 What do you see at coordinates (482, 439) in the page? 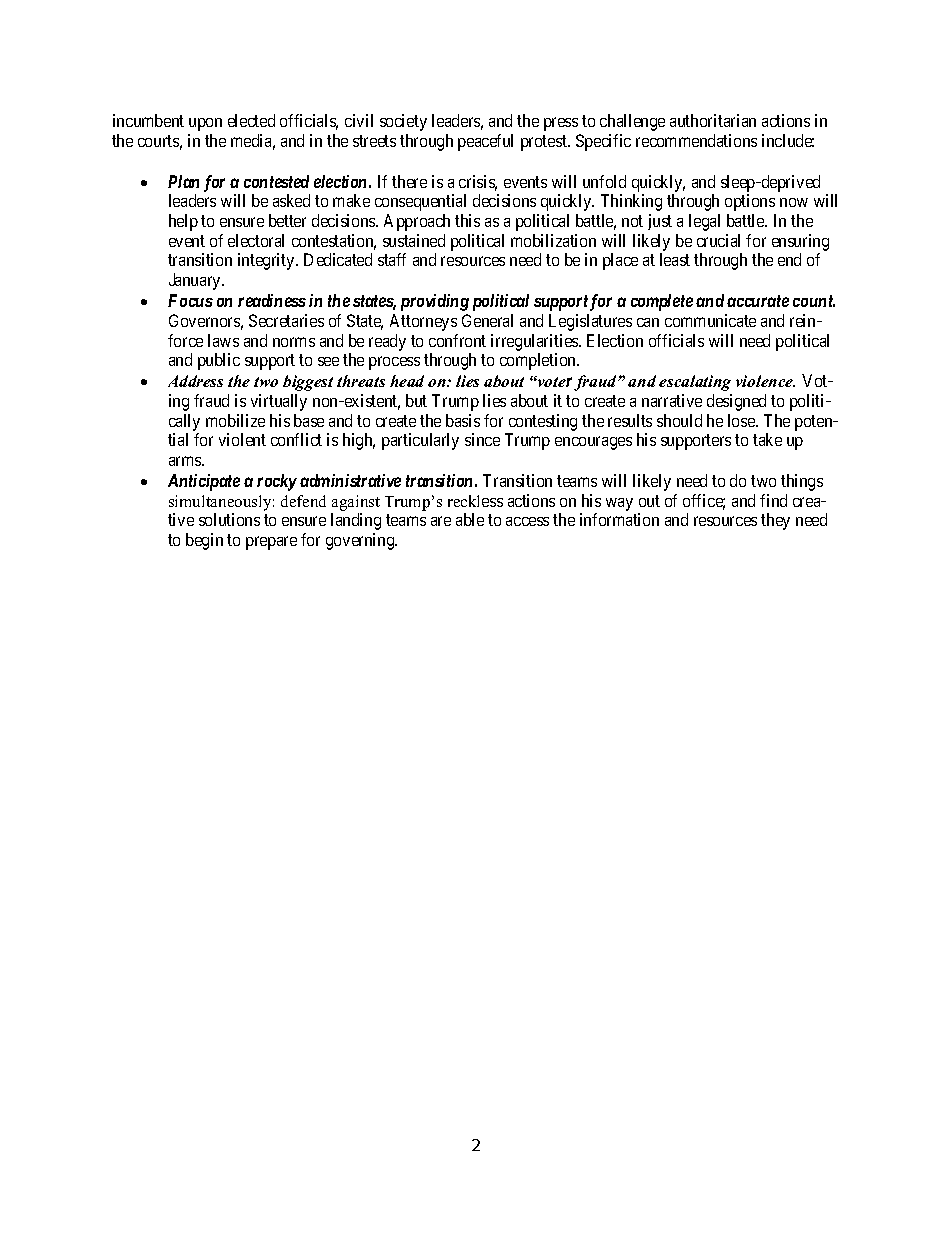
I see `since` at bounding box center [482, 439].
